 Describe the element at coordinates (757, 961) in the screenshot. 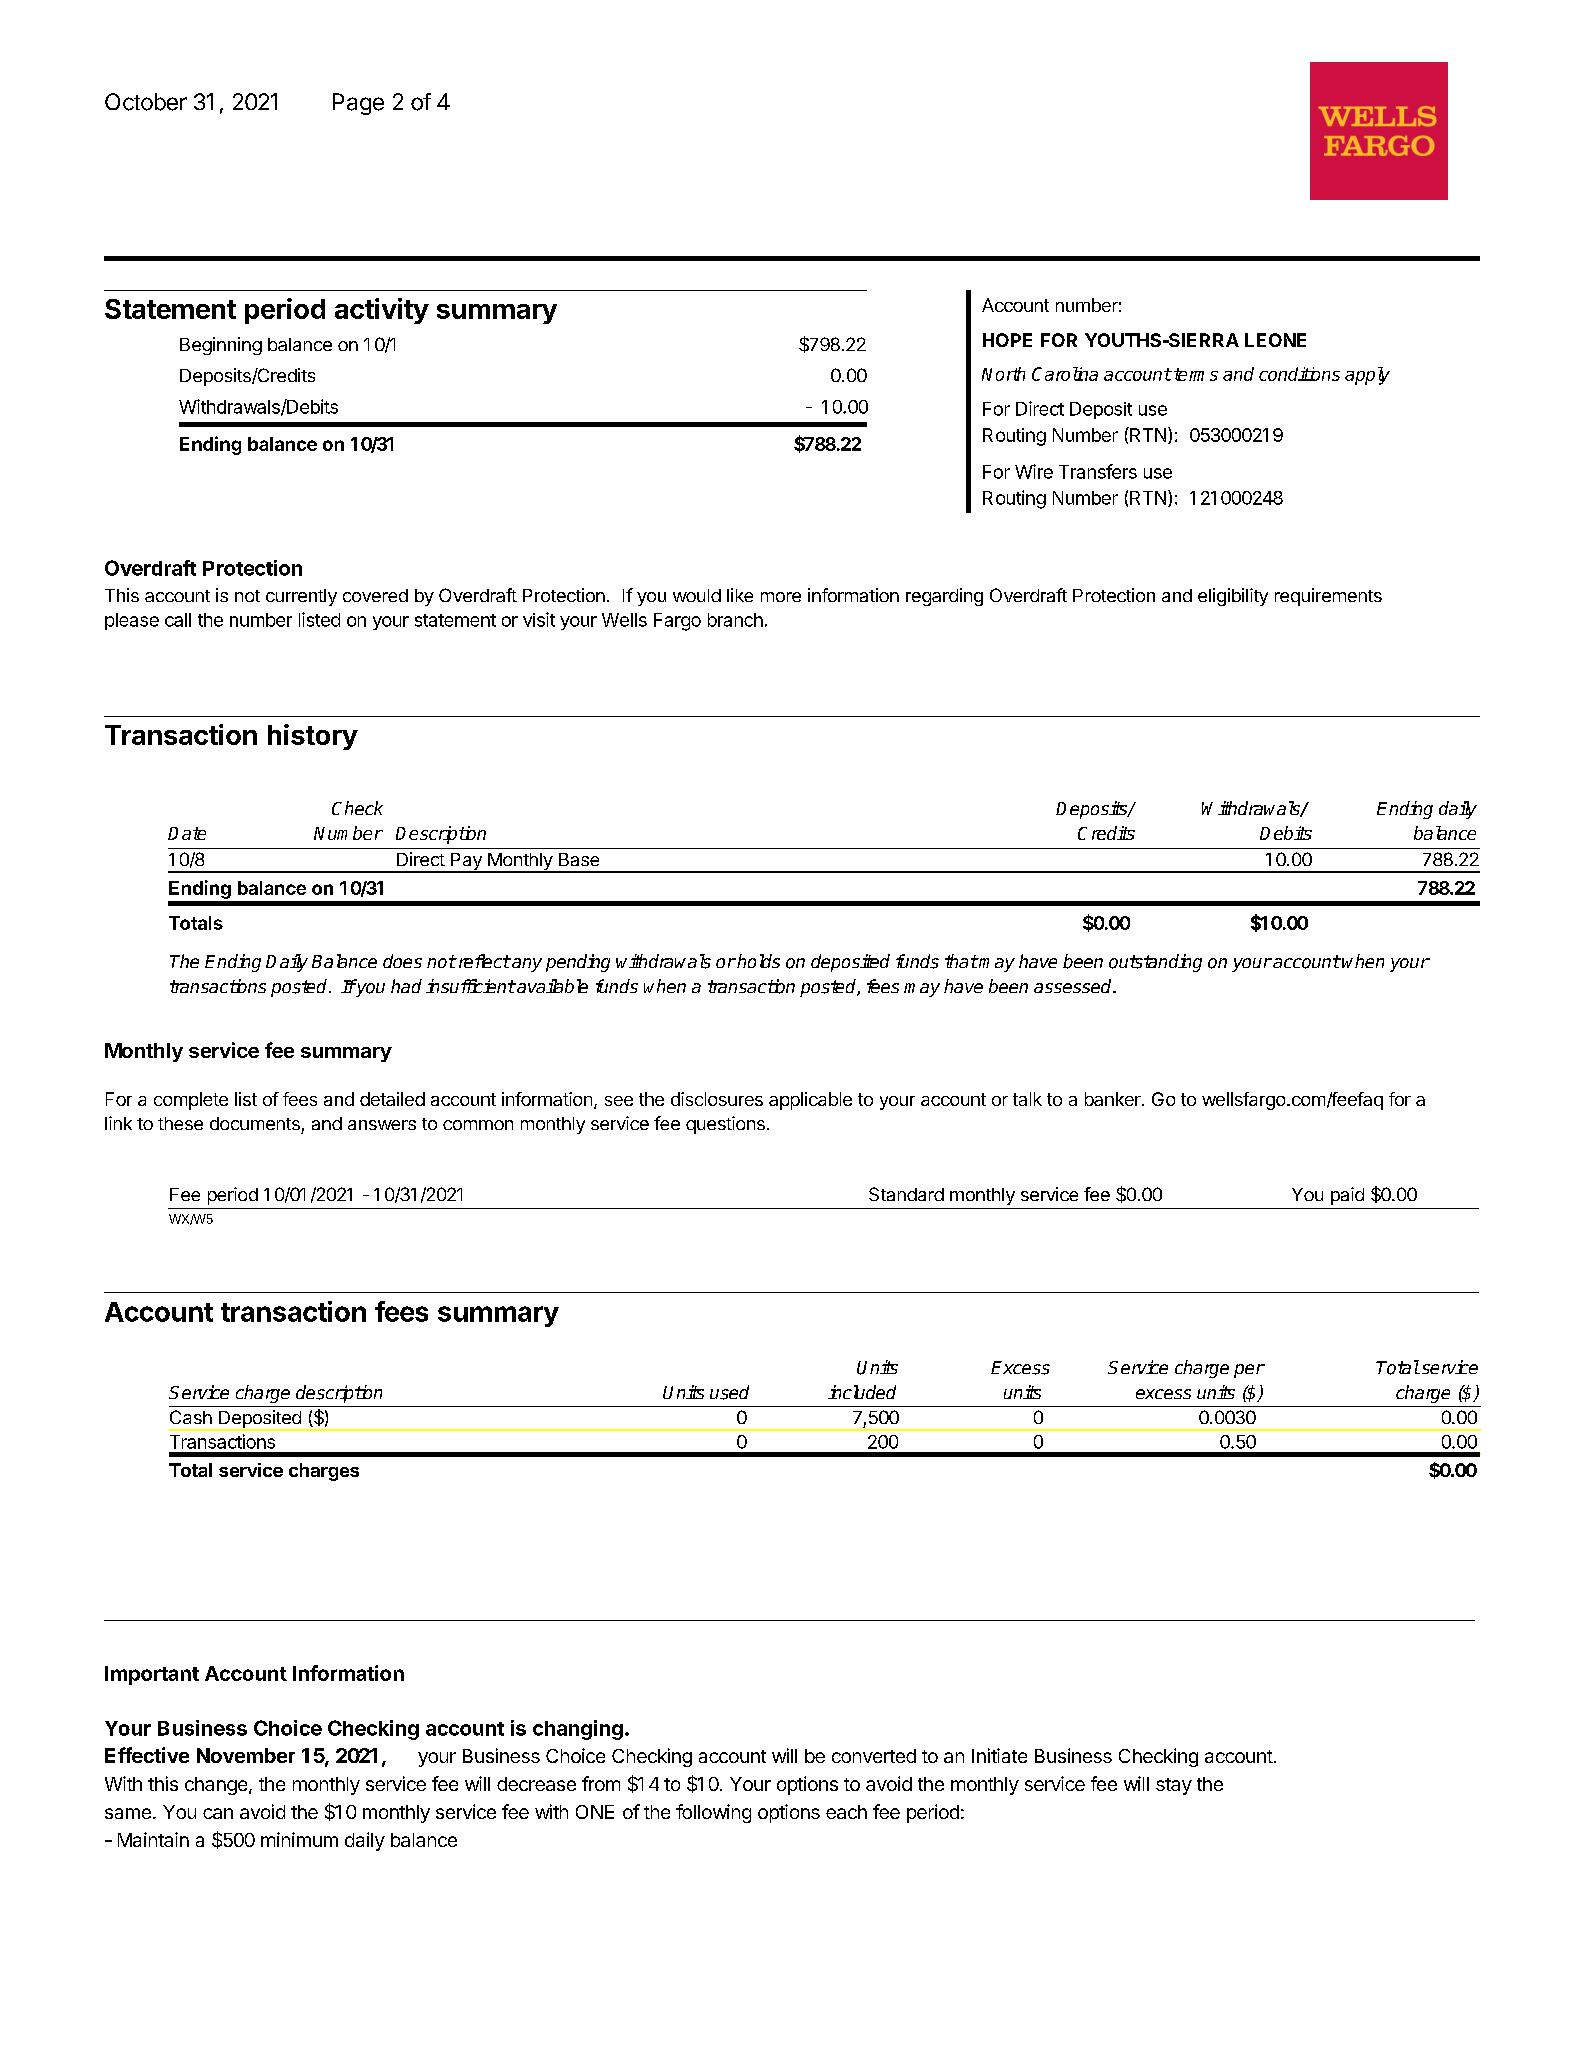

I see `holds` at that location.
